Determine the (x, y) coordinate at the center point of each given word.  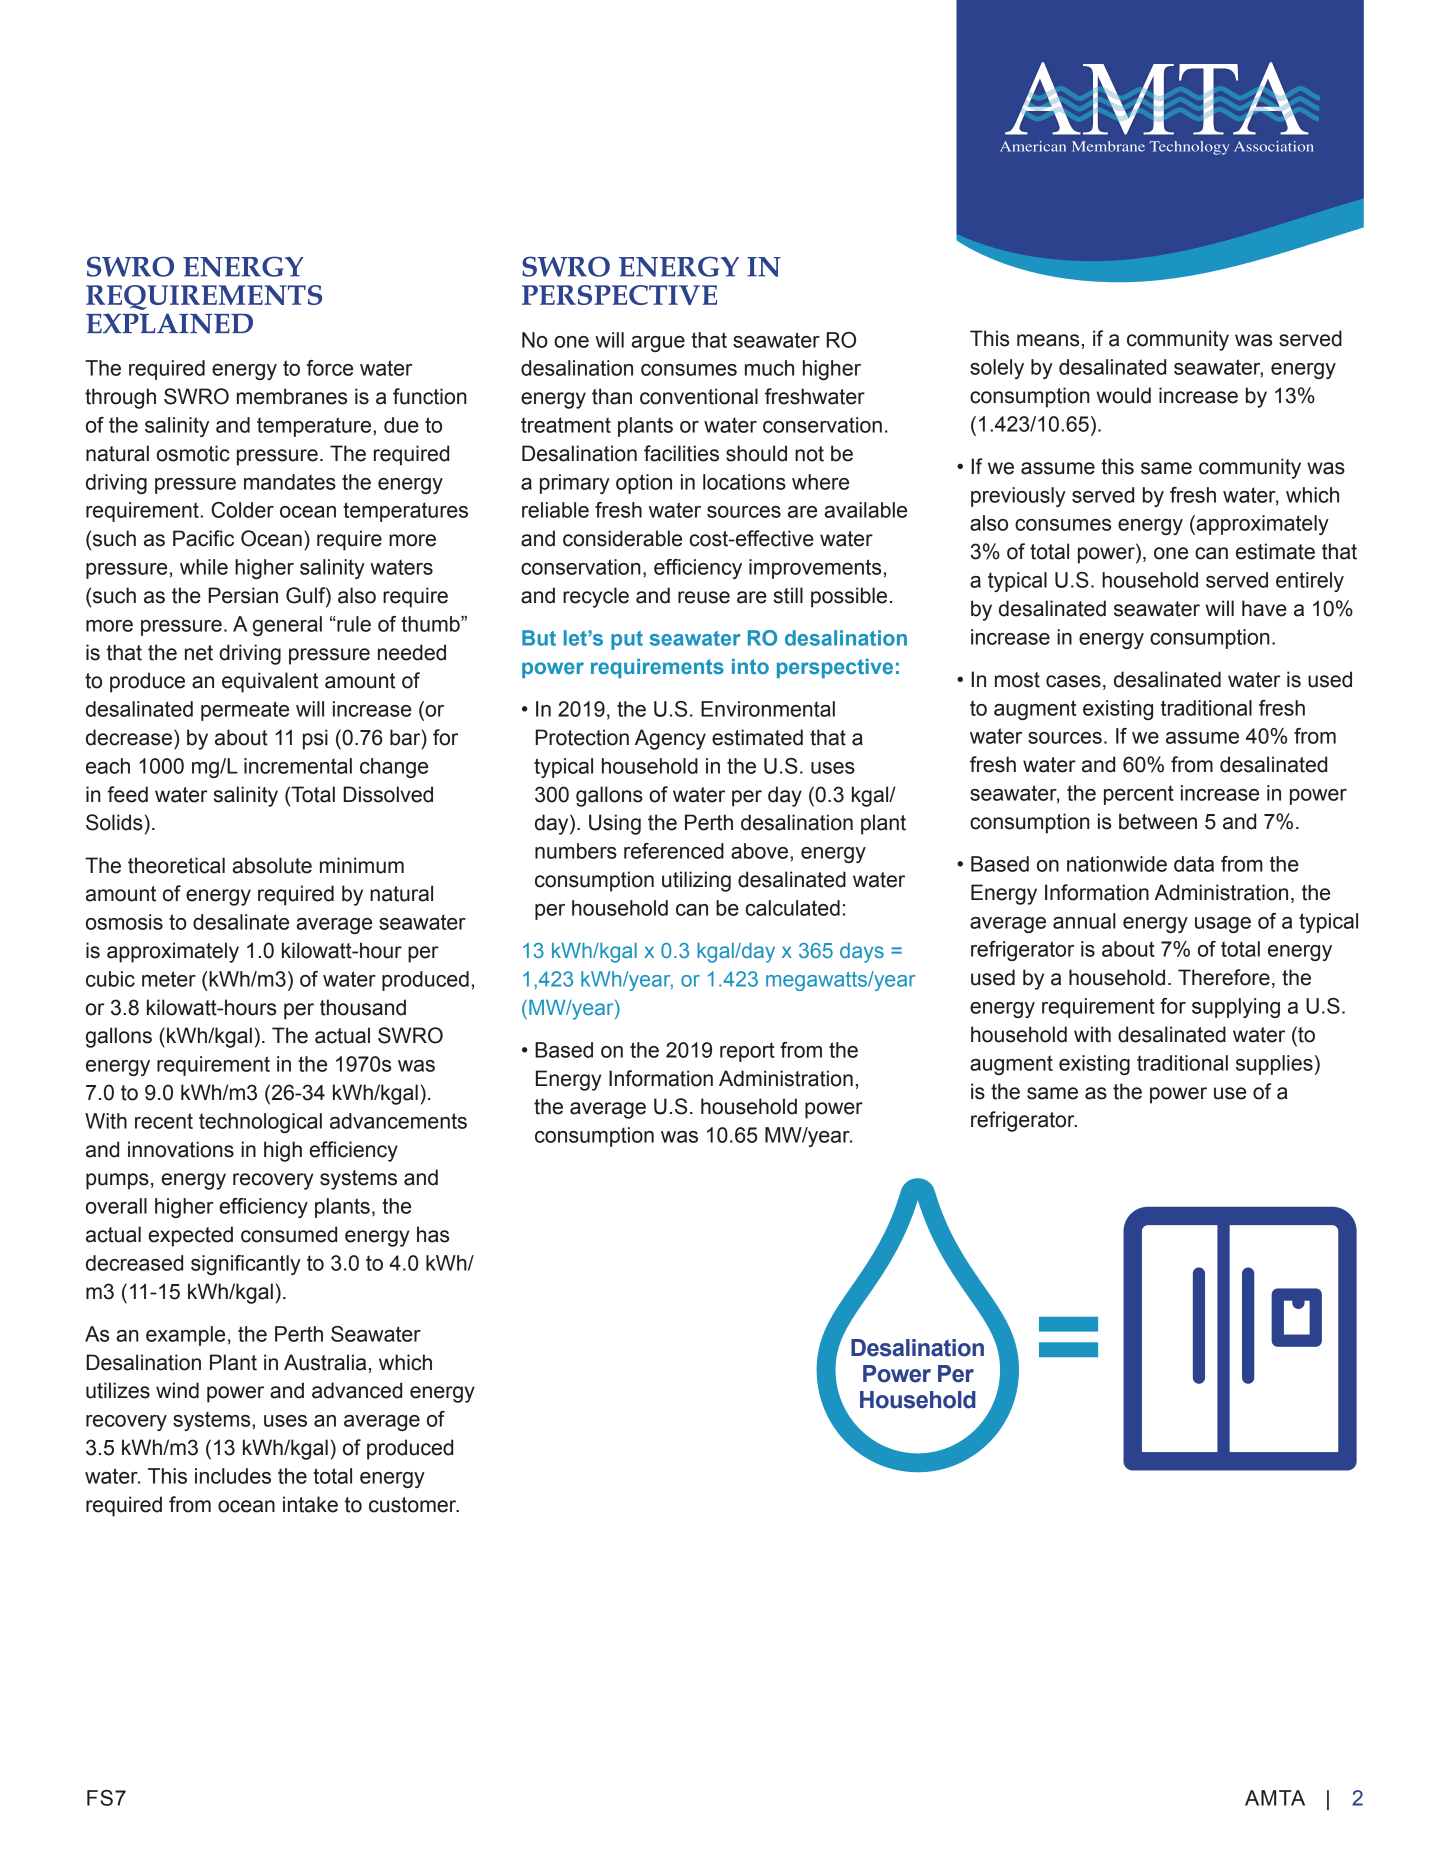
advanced (357, 1390)
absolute (272, 865)
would (1123, 395)
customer (414, 1505)
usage (1223, 925)
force (330, 368)
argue (658, 344)
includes (233, 1476)
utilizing (696, 881)
